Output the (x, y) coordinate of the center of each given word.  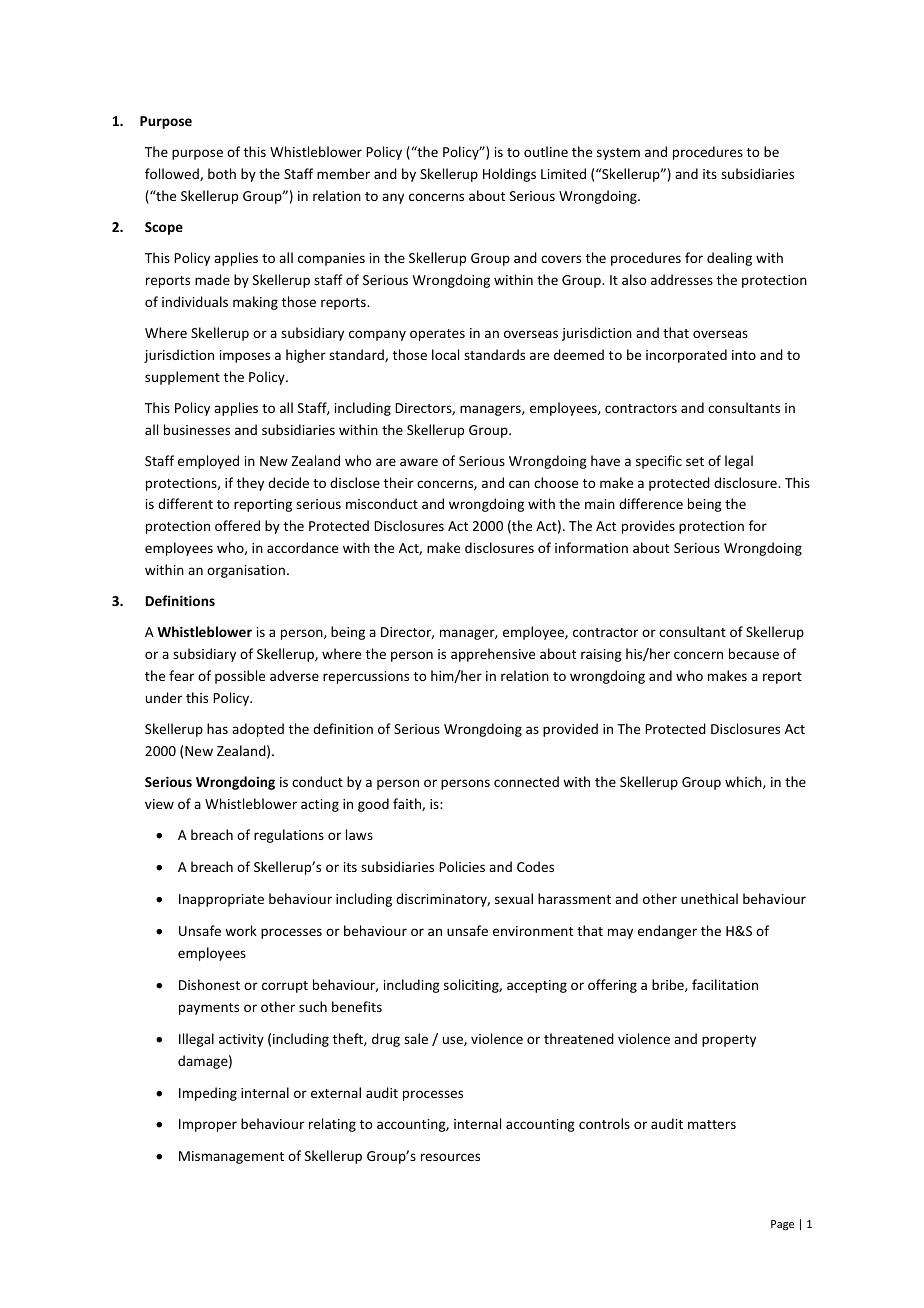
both (222, 173)
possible (240, 677)
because (754, 653)
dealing (729, 259)
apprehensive (493, 655)
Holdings (509, 175)
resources (450, 1157)
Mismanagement (231, 1157)
